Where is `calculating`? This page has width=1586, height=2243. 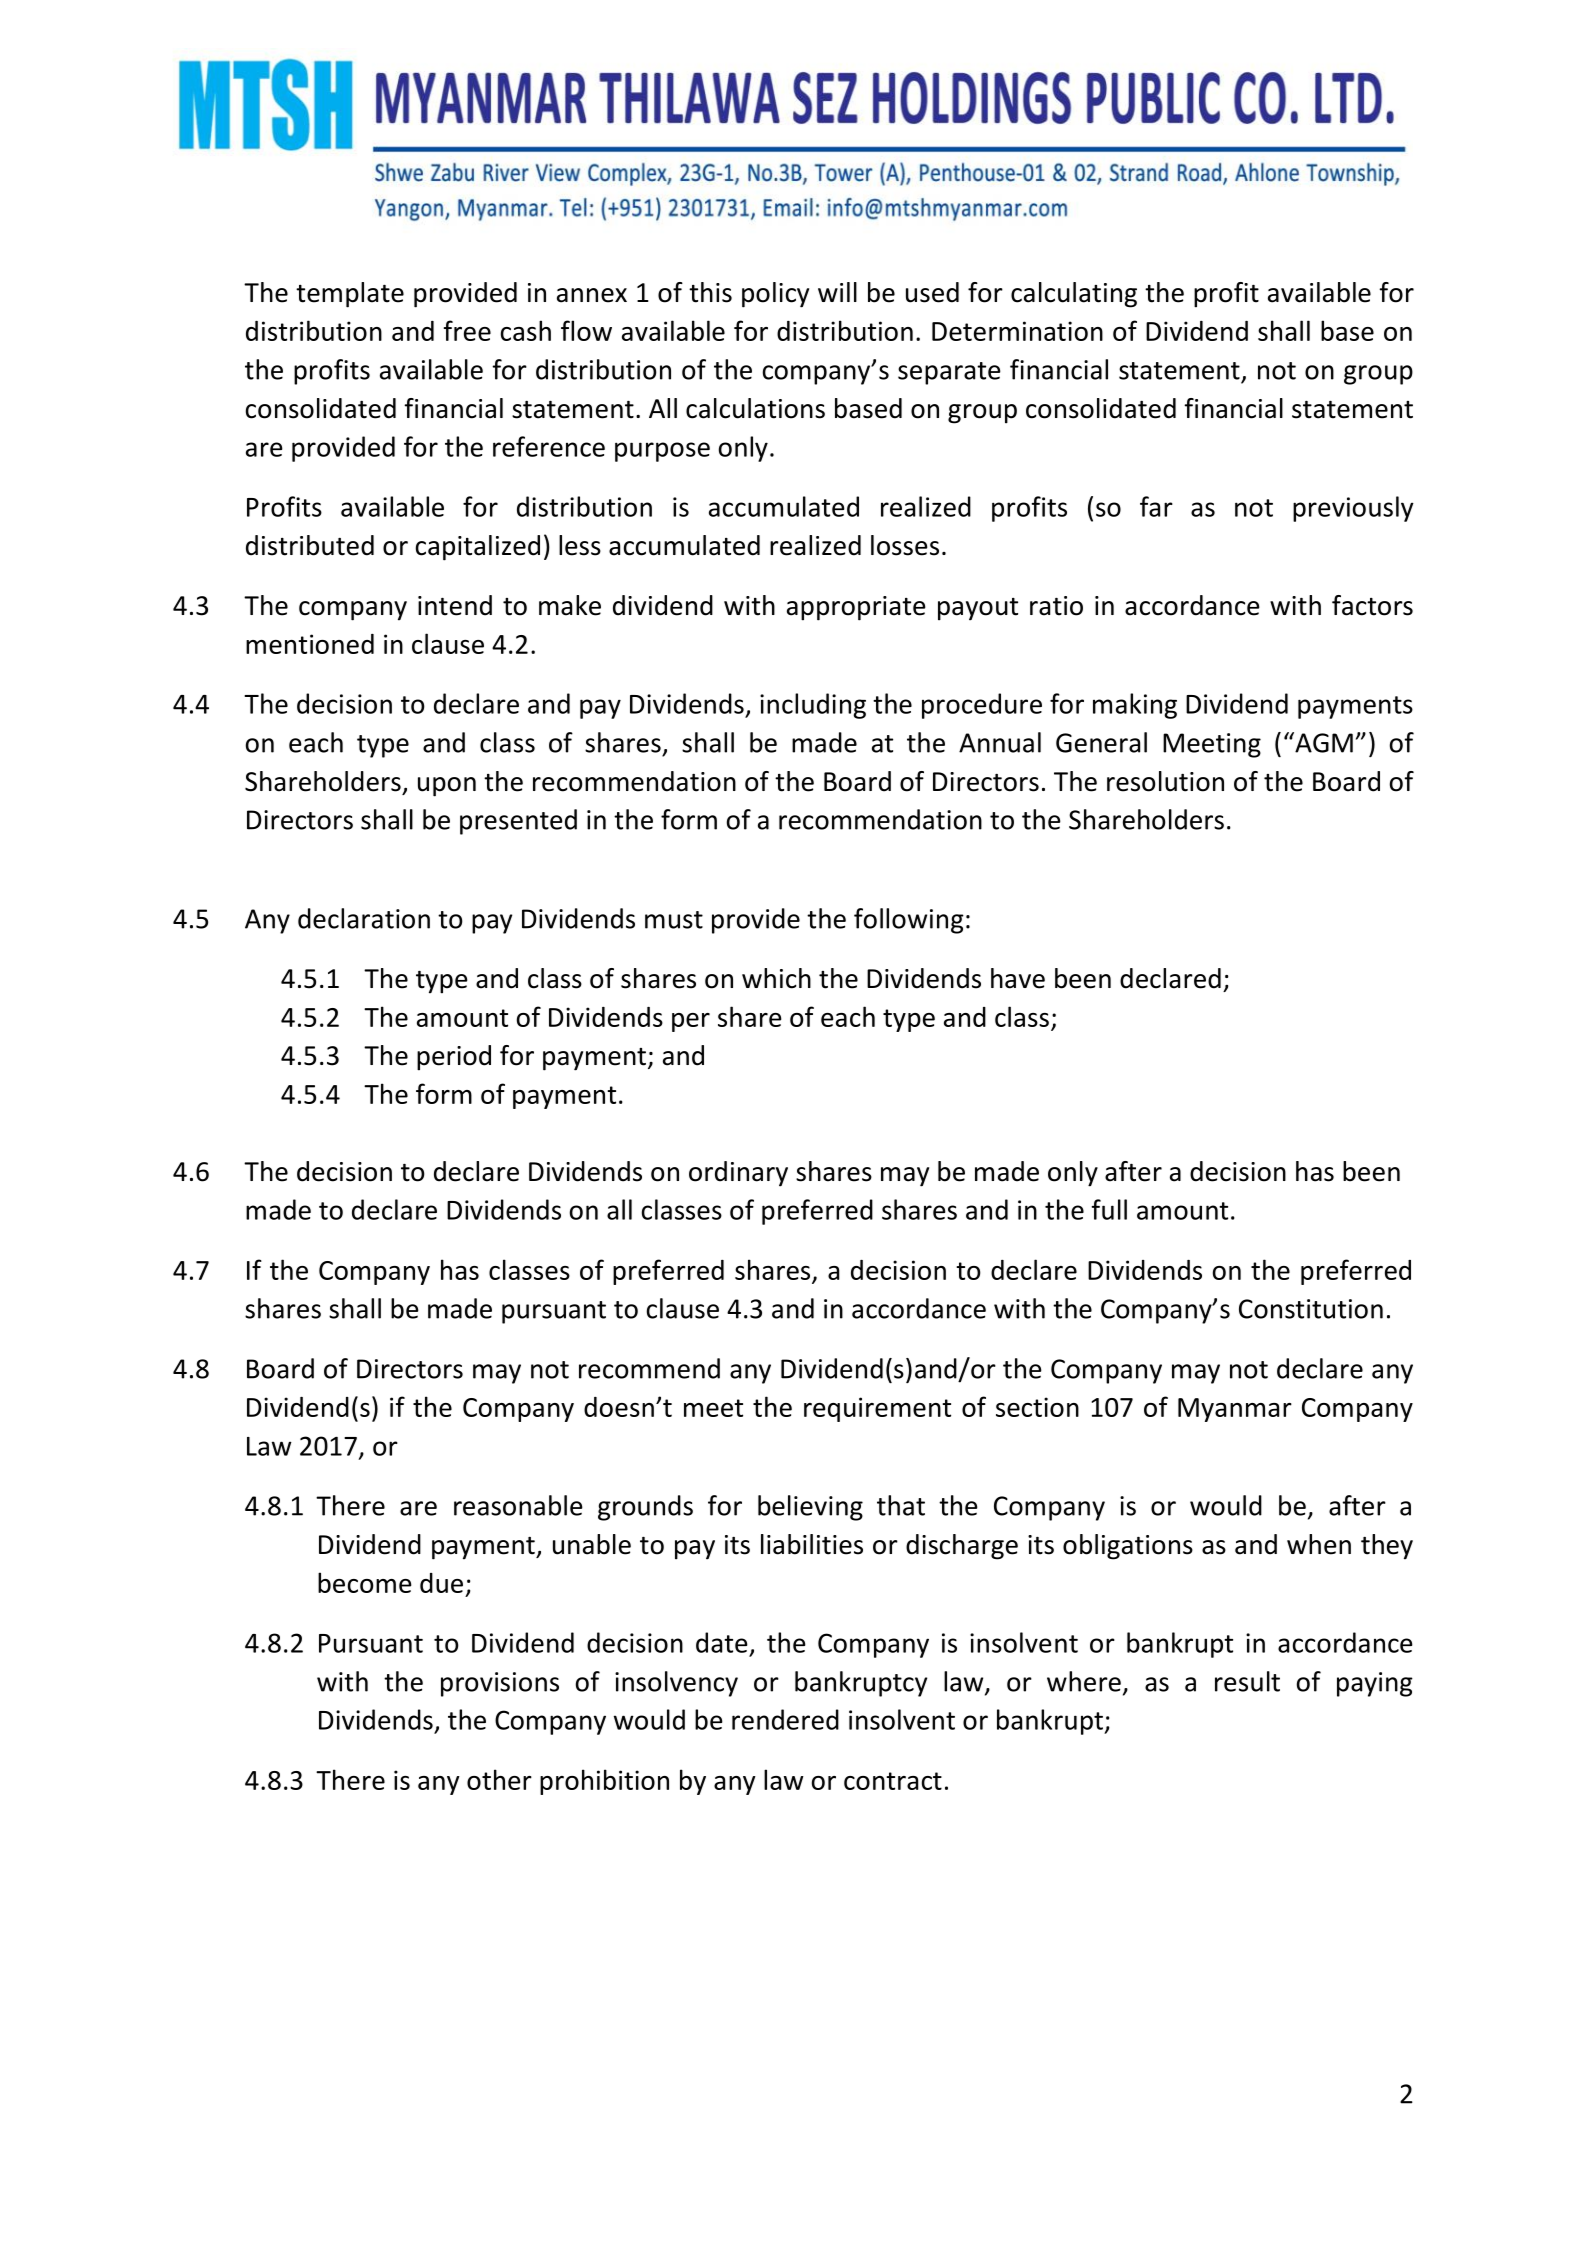
calculating is located at coordinates (1074, 295).
